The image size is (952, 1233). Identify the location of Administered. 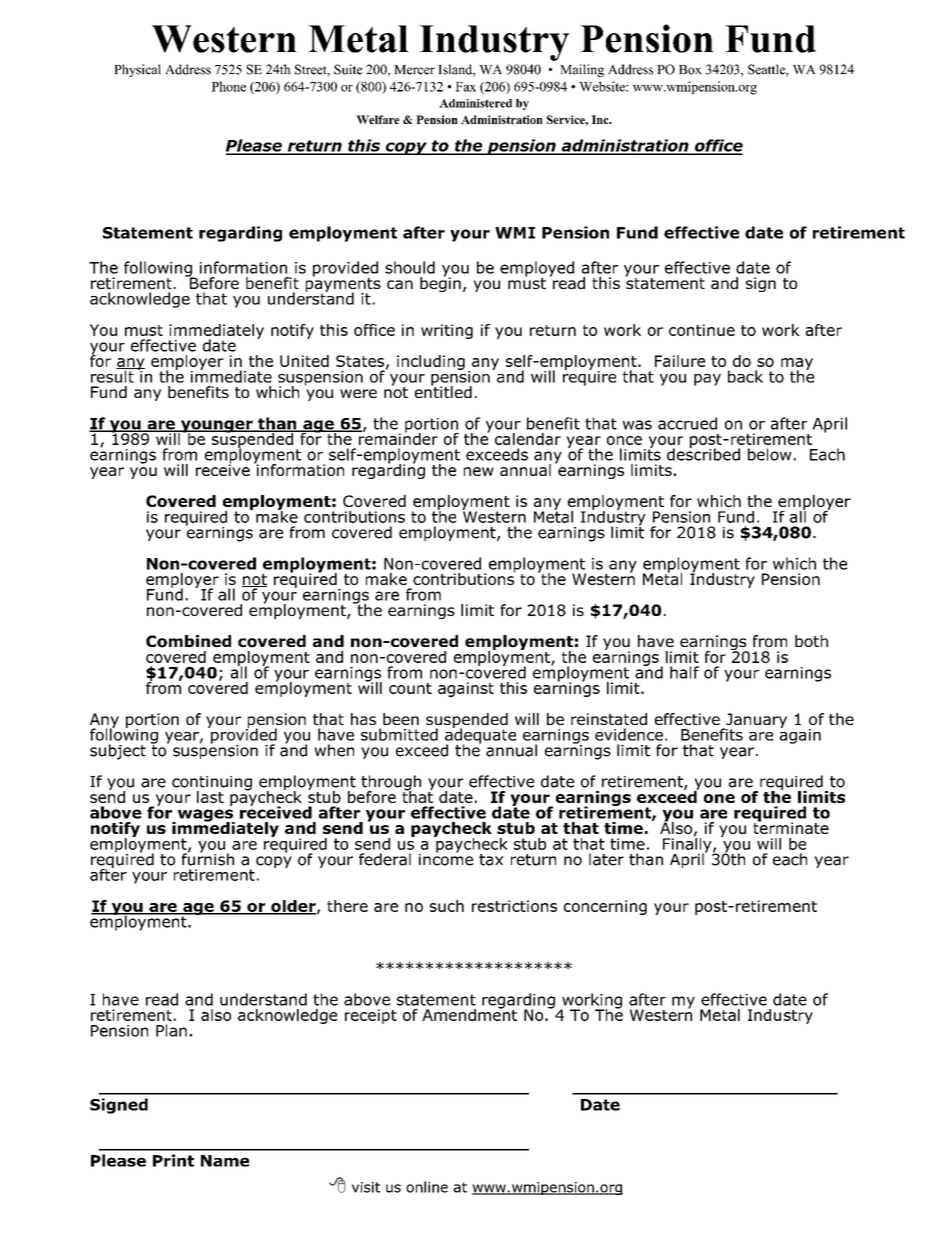
(475, 103).
